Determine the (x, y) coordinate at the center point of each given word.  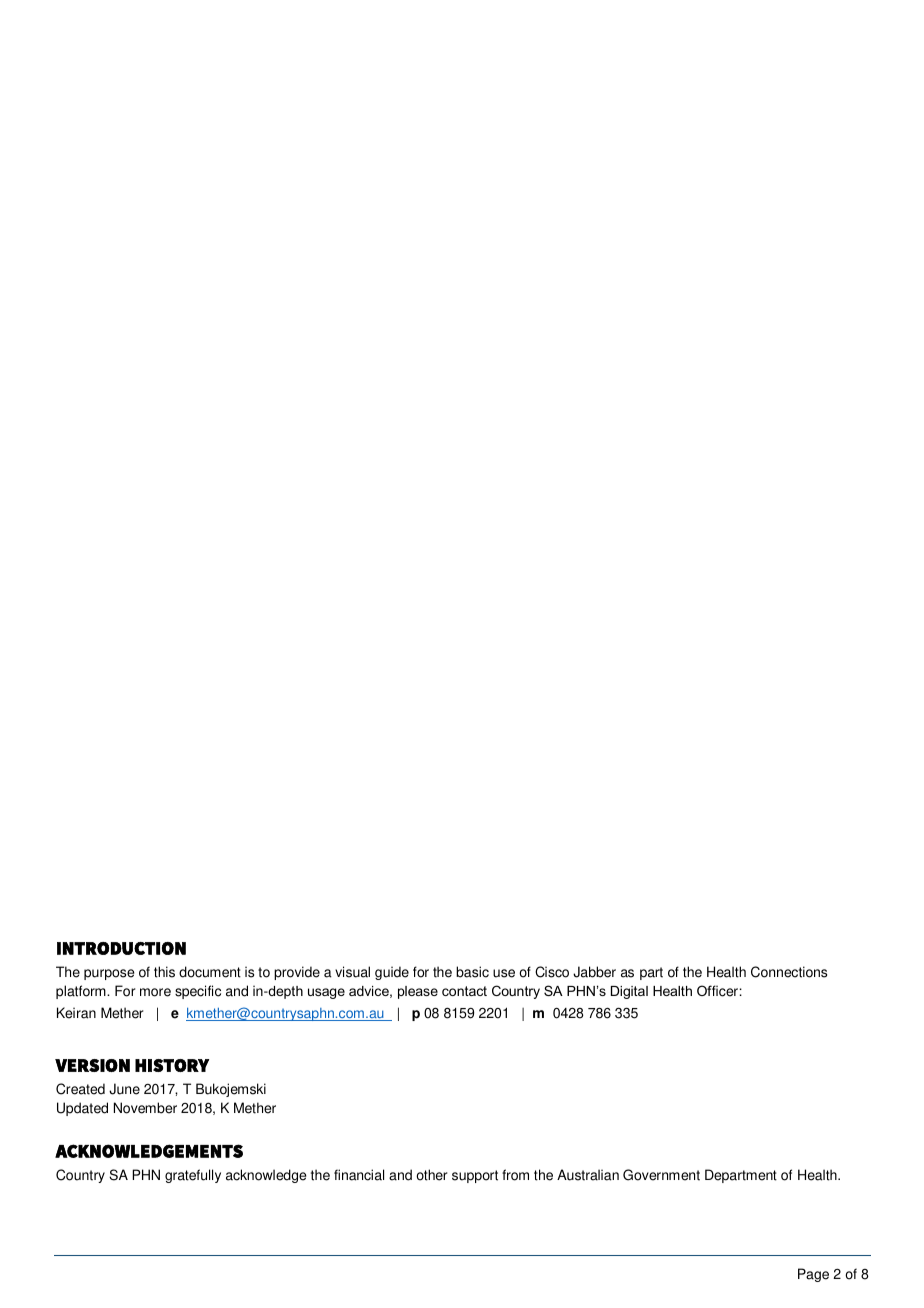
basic (472, 972)
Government (661, 1175)
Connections (789, 972)
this (164, 972)
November (145, 1108)
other (431, 1175)
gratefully (193, 1176)
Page (813, 1275)
